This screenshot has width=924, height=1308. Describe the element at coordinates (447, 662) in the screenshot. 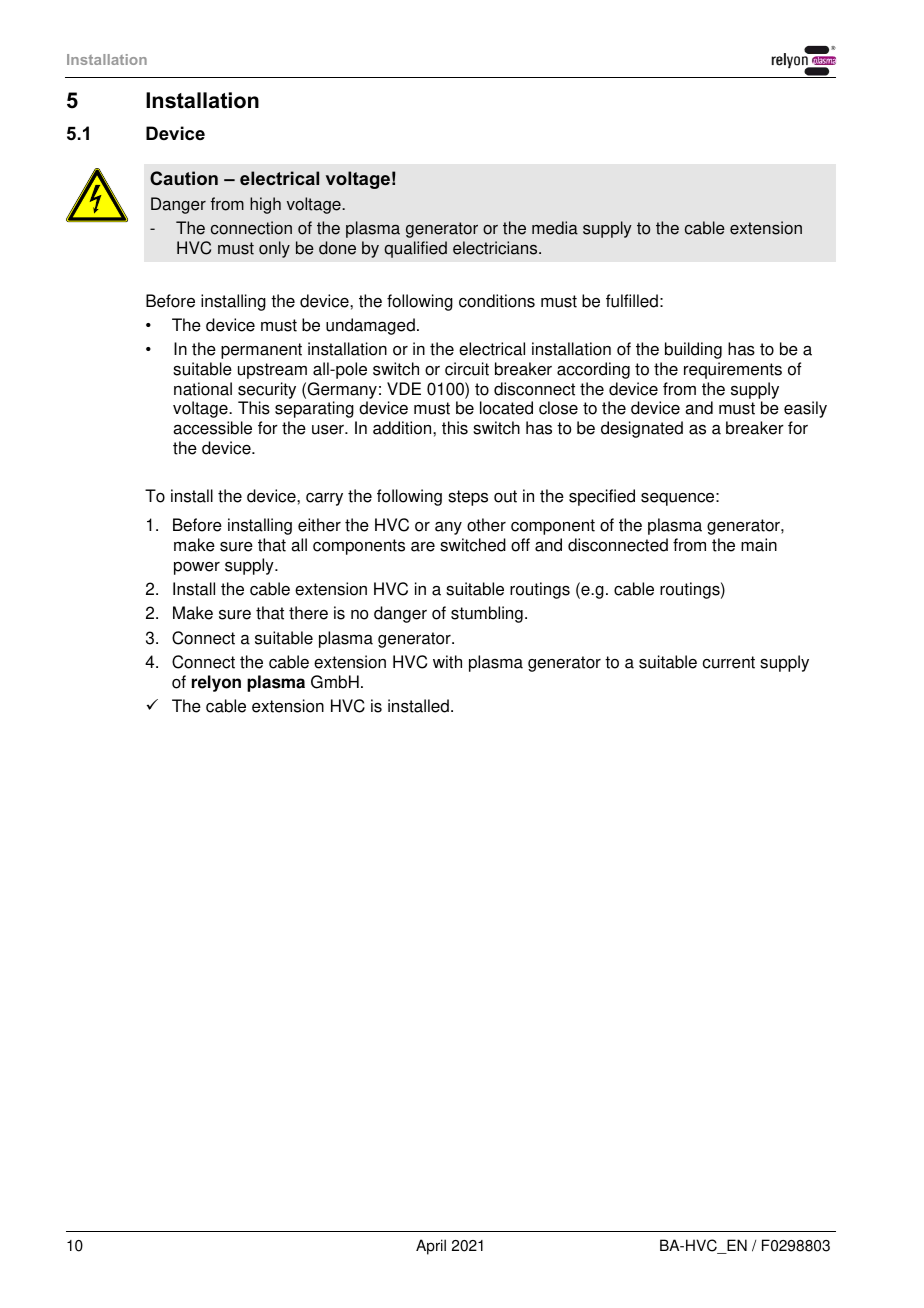

I see `with` at that location.
